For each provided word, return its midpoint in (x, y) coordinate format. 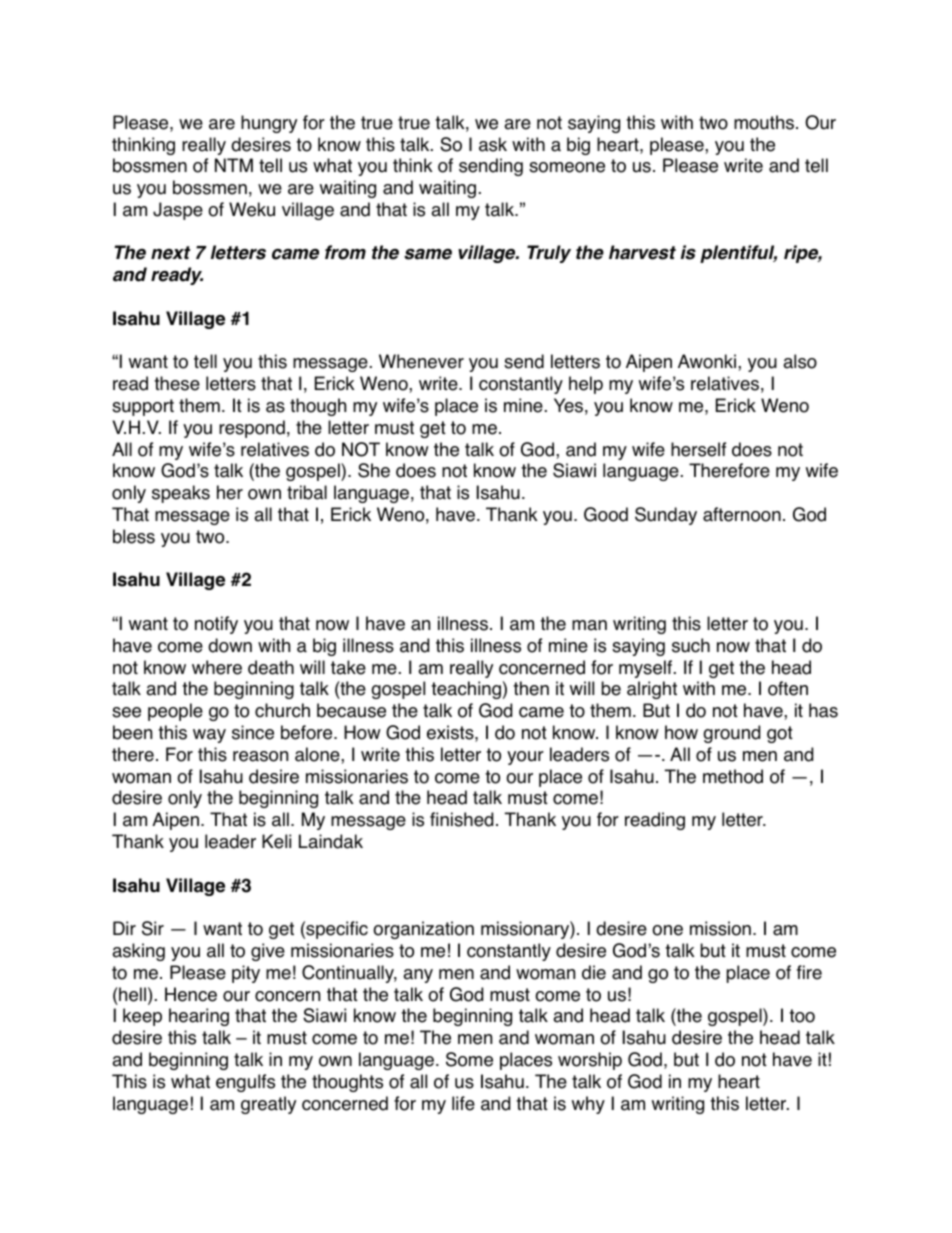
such (691, 645)
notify (216, 625)
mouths (765, 122)
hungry (269, 124)
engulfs (245, 1083)
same (428, 254)
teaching (466, 690)
